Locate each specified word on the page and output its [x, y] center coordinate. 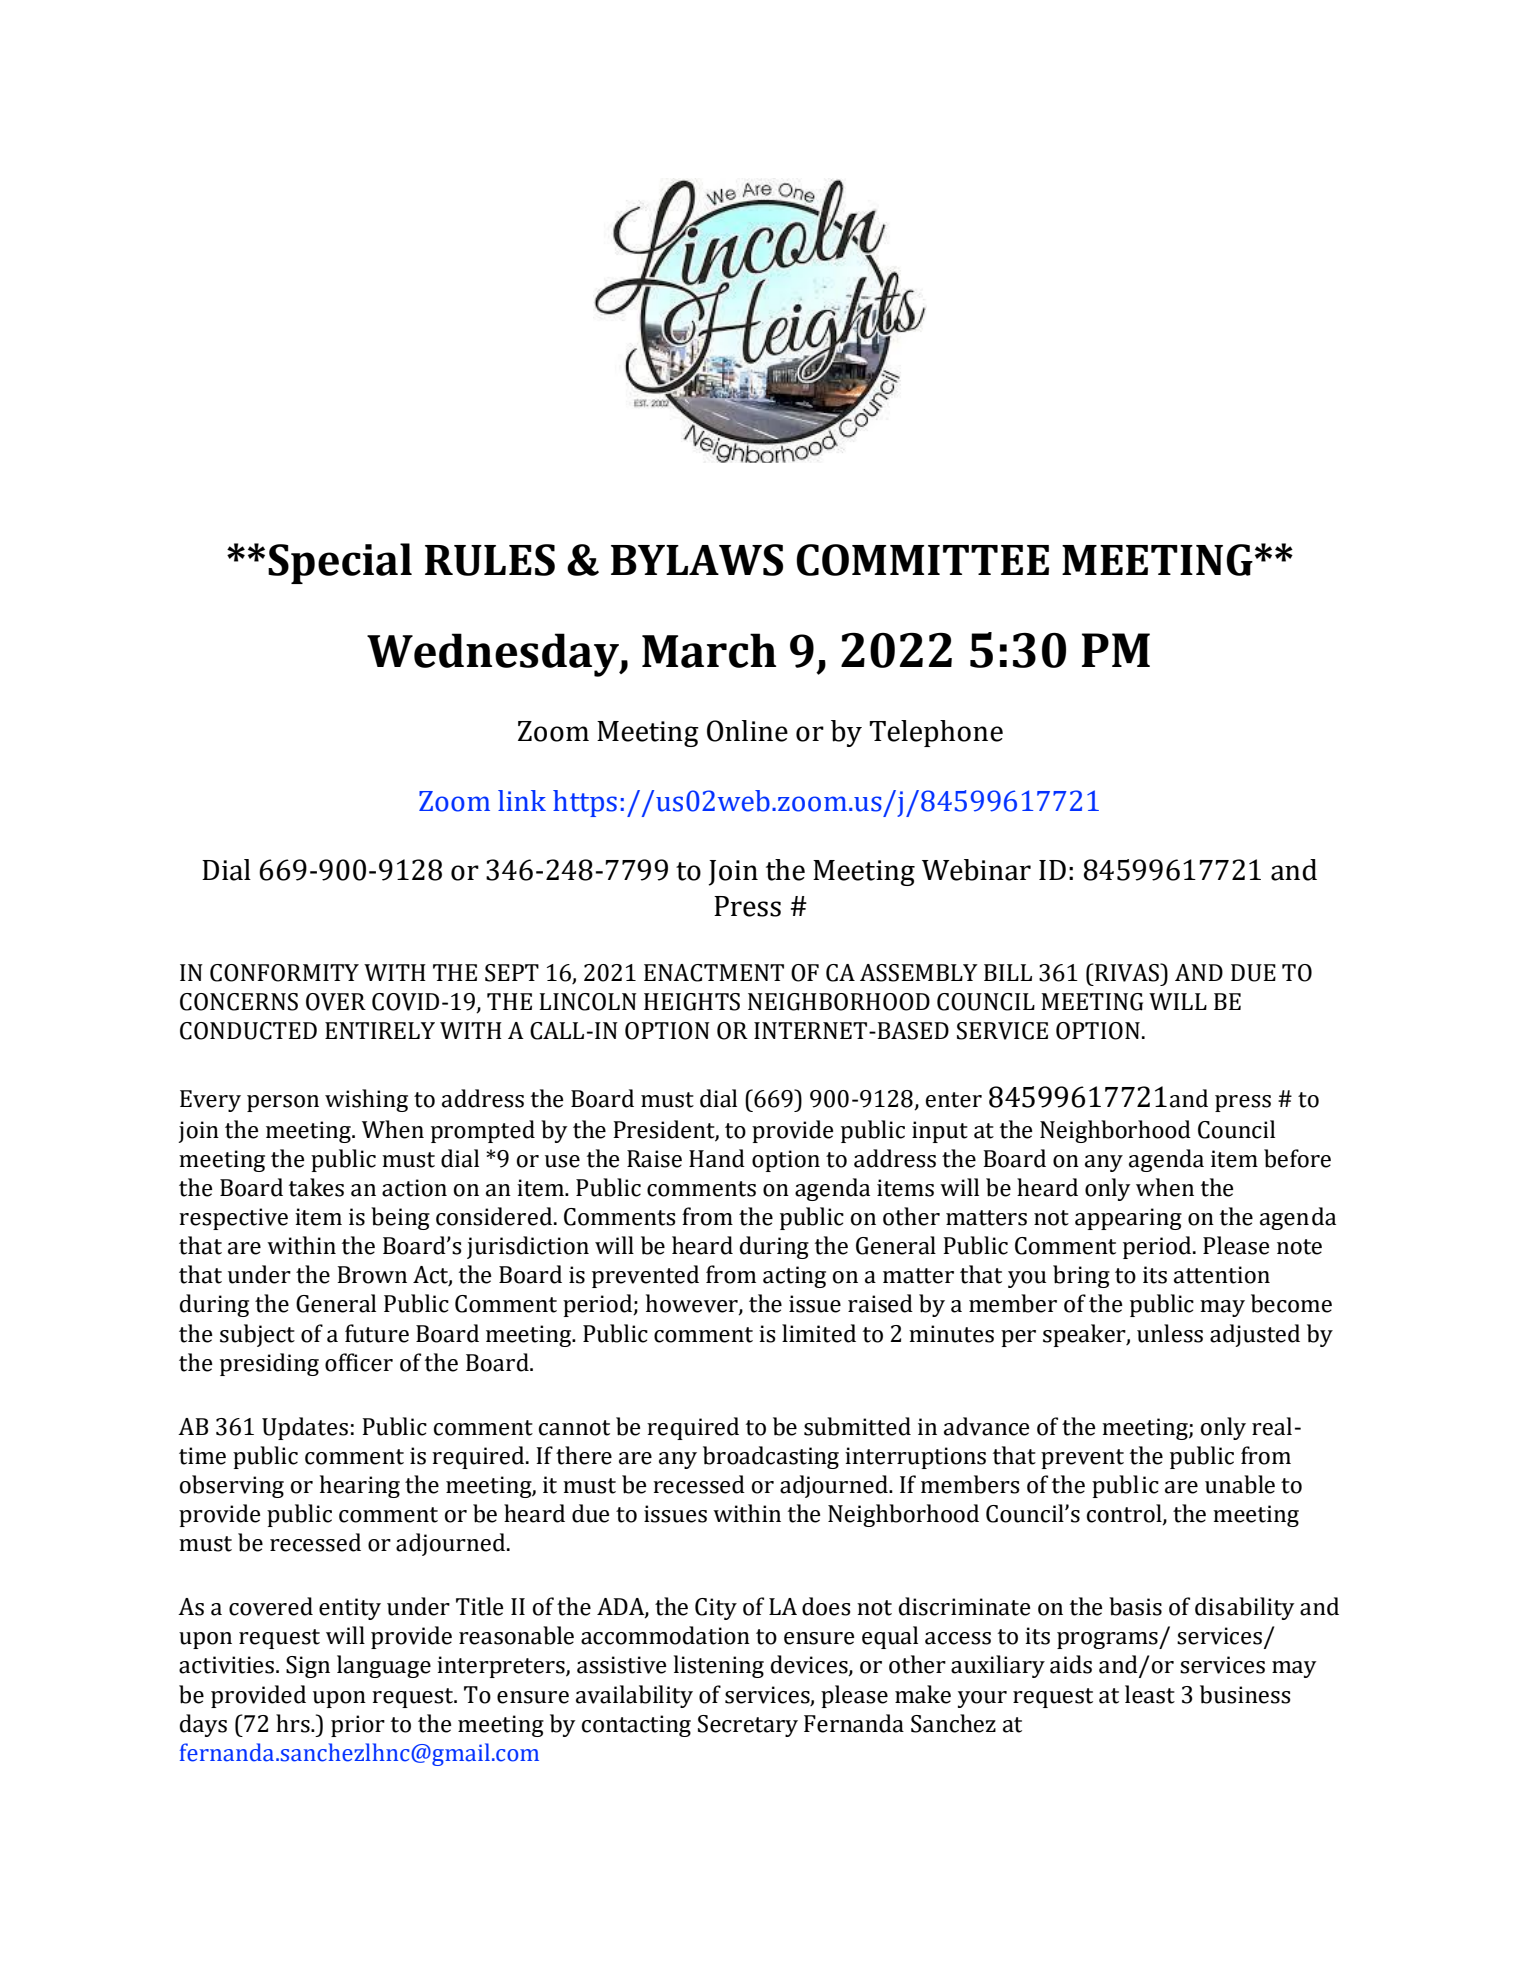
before [1297, 1158]
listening [719, 1666]
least [1150, 1694]
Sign [308, 1667]
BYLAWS [697, 560]
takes [316, 1187]
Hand [717, 1158]
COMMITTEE [922, 560]
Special [340, 563]
